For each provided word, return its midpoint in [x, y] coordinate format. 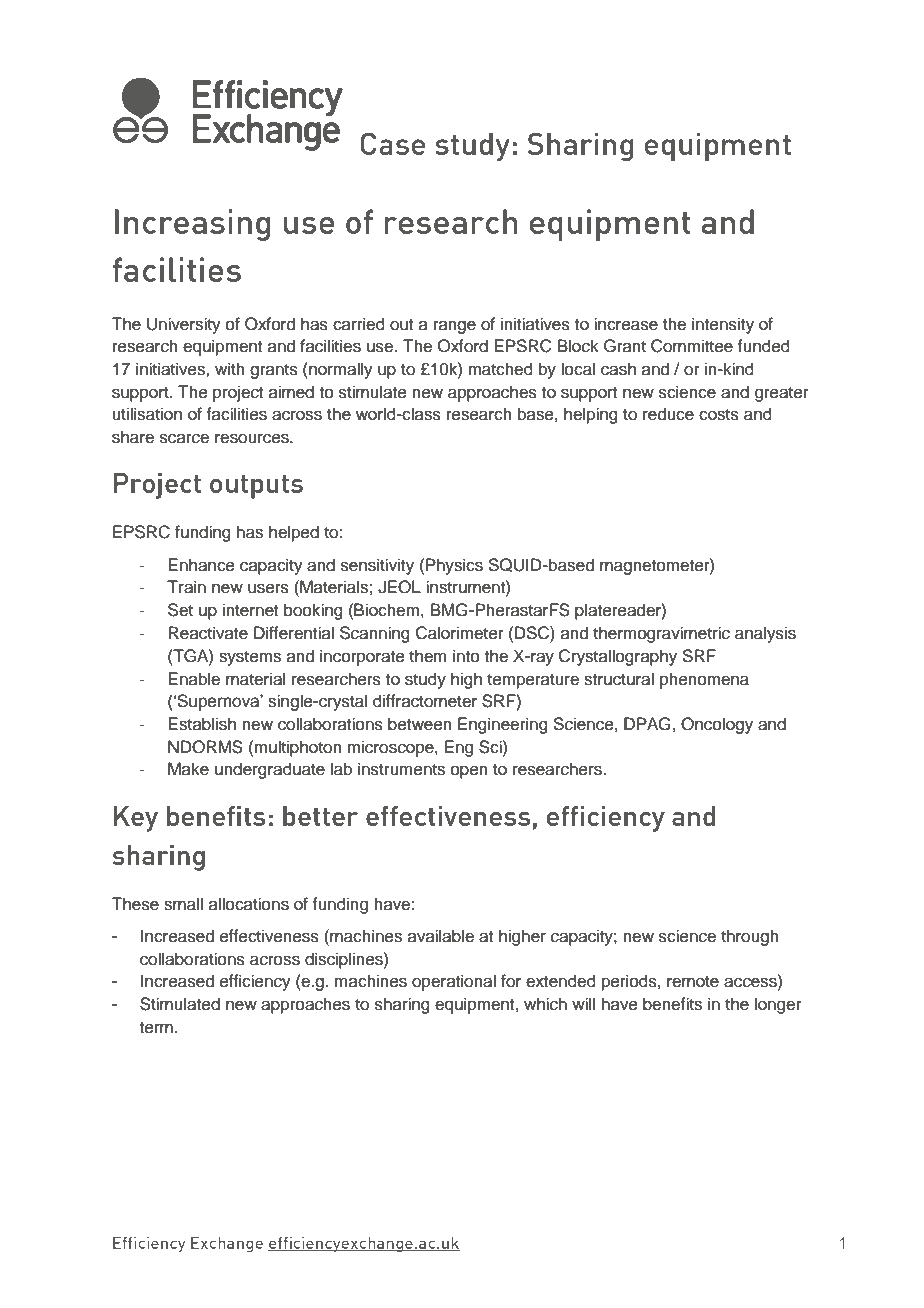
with [230, 368]
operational [454, 982]
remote [693, 982]
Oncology [717, 725]
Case [392, 143]
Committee [692, 346]
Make [188, 769]
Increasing [193, 225]
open [469, 772]
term [156, 1028]
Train [186, 587]
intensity [723, 325]
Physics [454, 566]
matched [500, 369]
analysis [765, 634]
